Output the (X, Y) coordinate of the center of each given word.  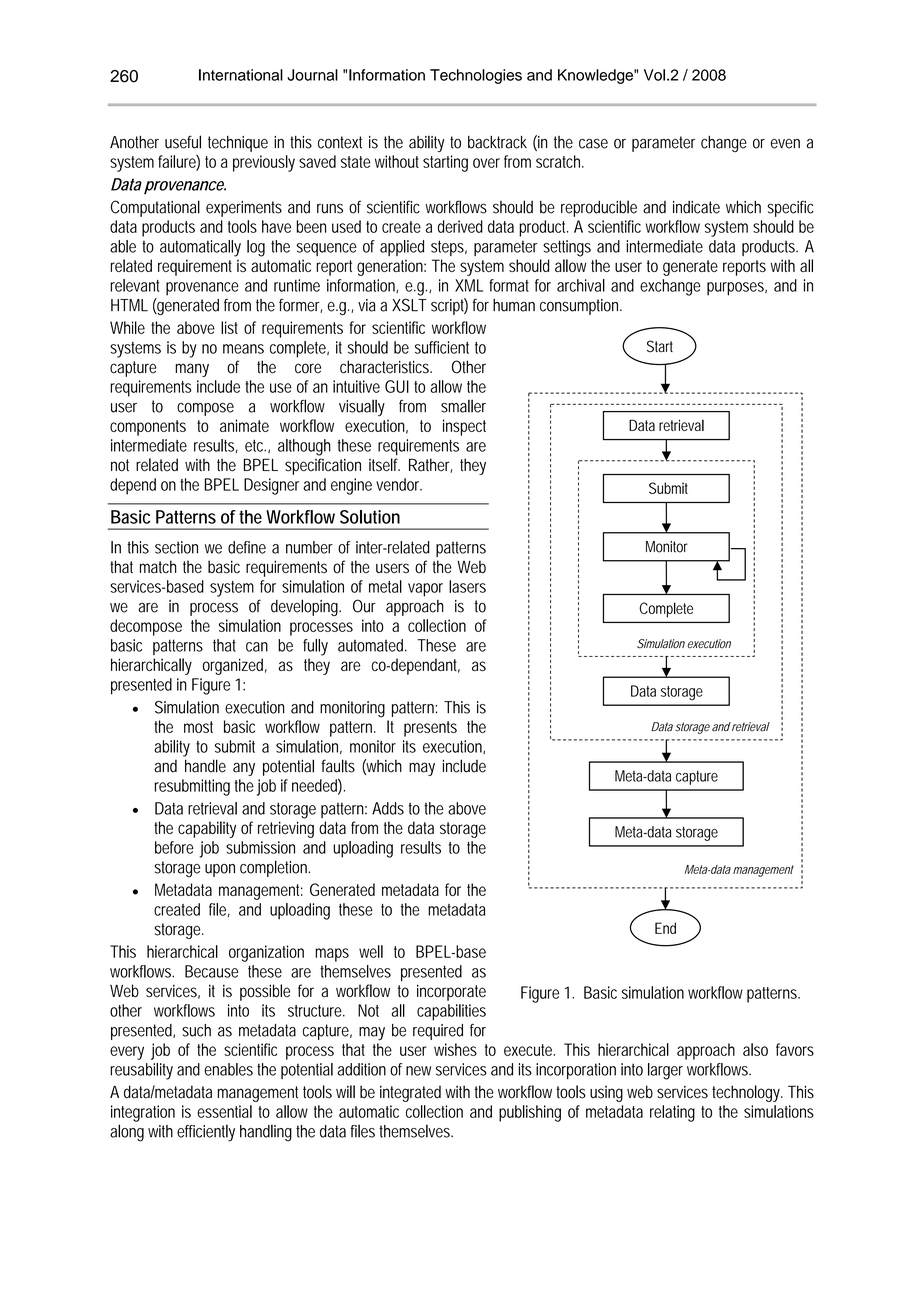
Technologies (476, 76)
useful (183, 142)
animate (244, 425)
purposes (737, 289)
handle (205, 766)
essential (224, 1111)
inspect (464, 427)
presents (430, 729)
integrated (410, 1093)
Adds (388, 808)
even (785, 144)
